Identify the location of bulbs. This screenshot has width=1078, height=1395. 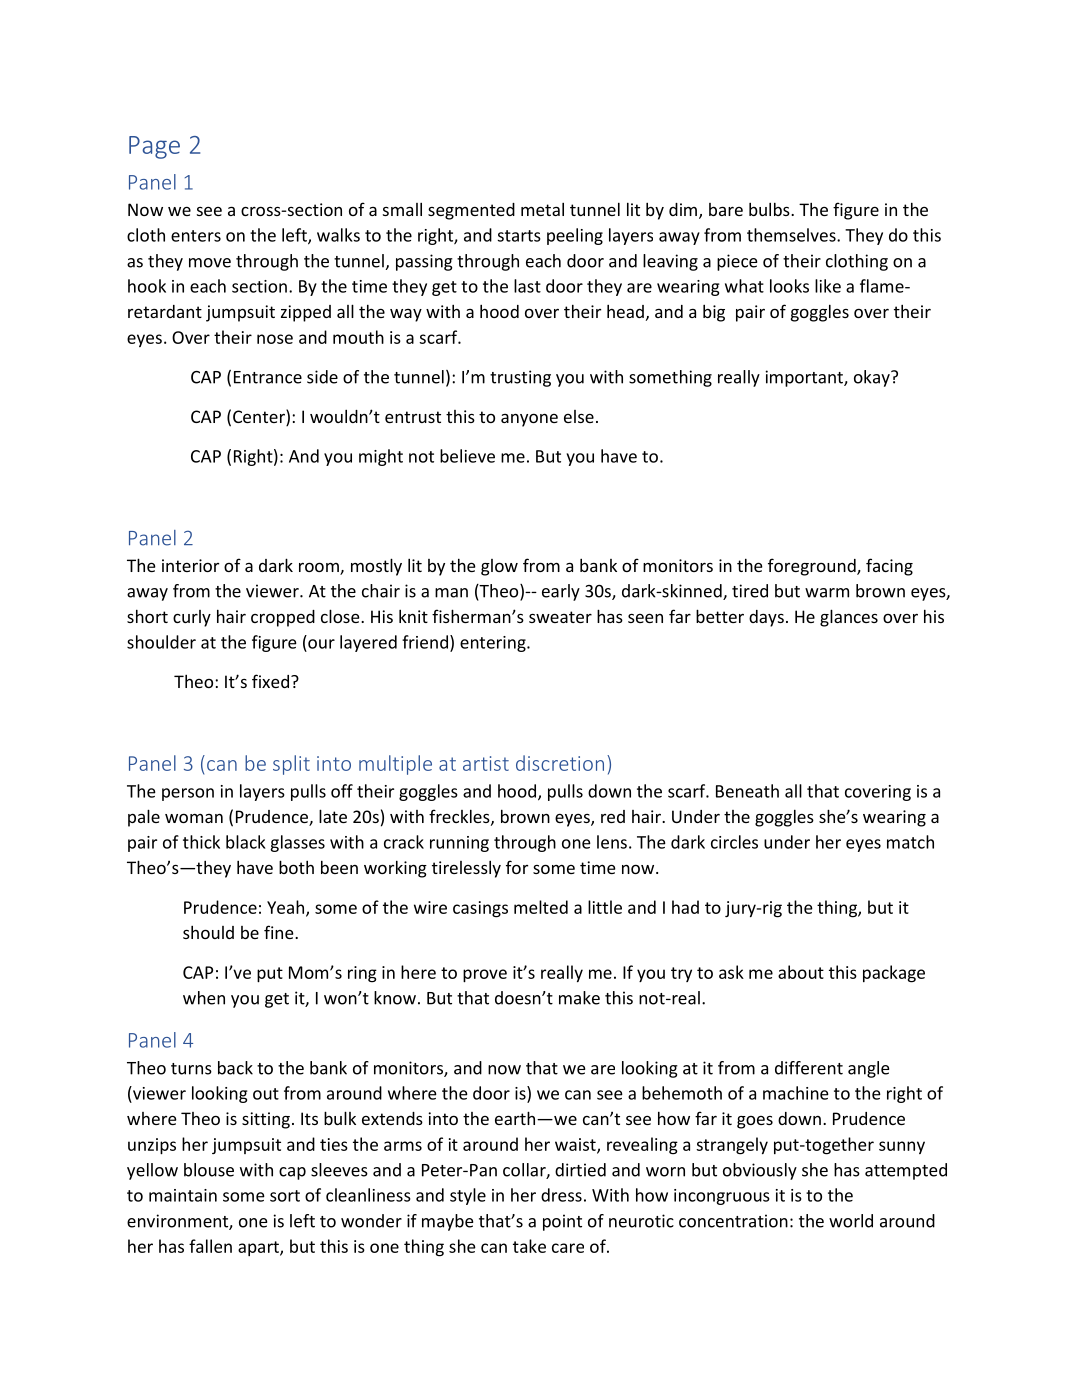
(770, 209).
